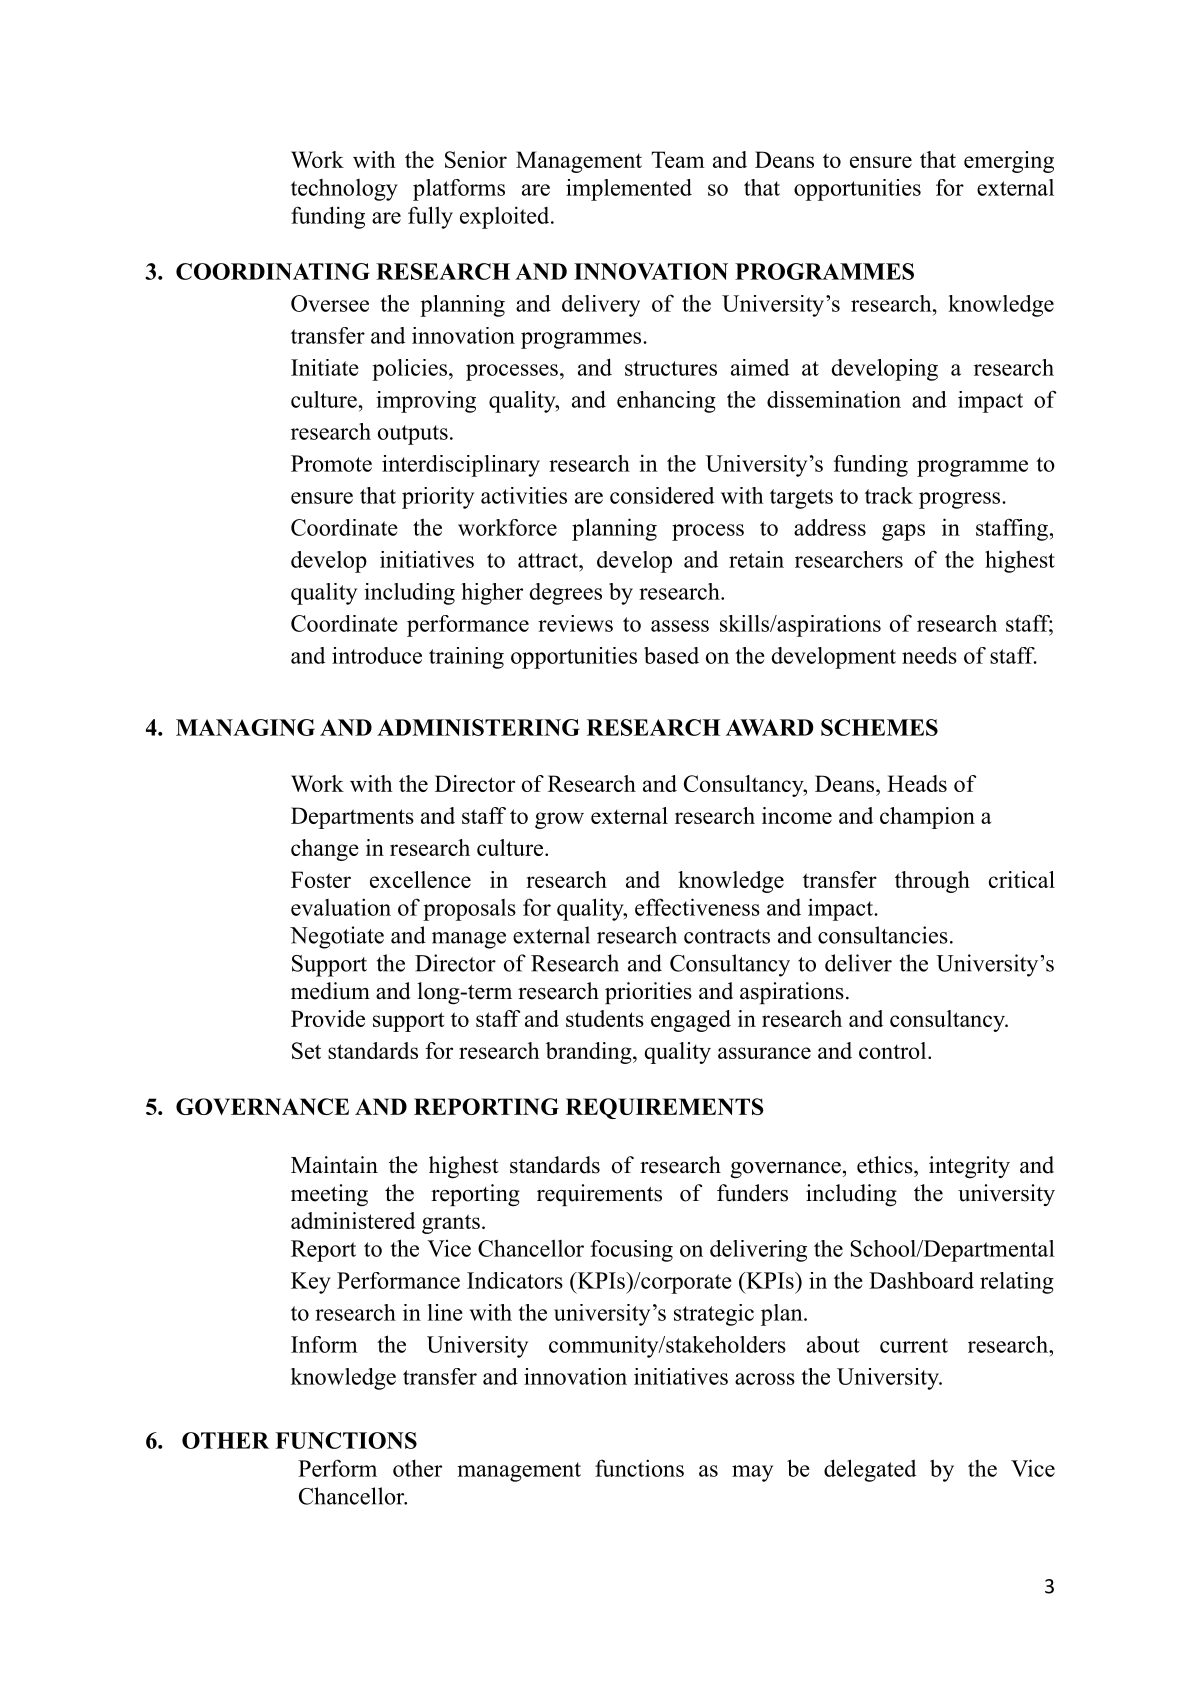 This document has width=1202, height=1698. What do you see at coordinates (377, 655) in the document?
I see `introduce` at bounding box center [377, 655].
